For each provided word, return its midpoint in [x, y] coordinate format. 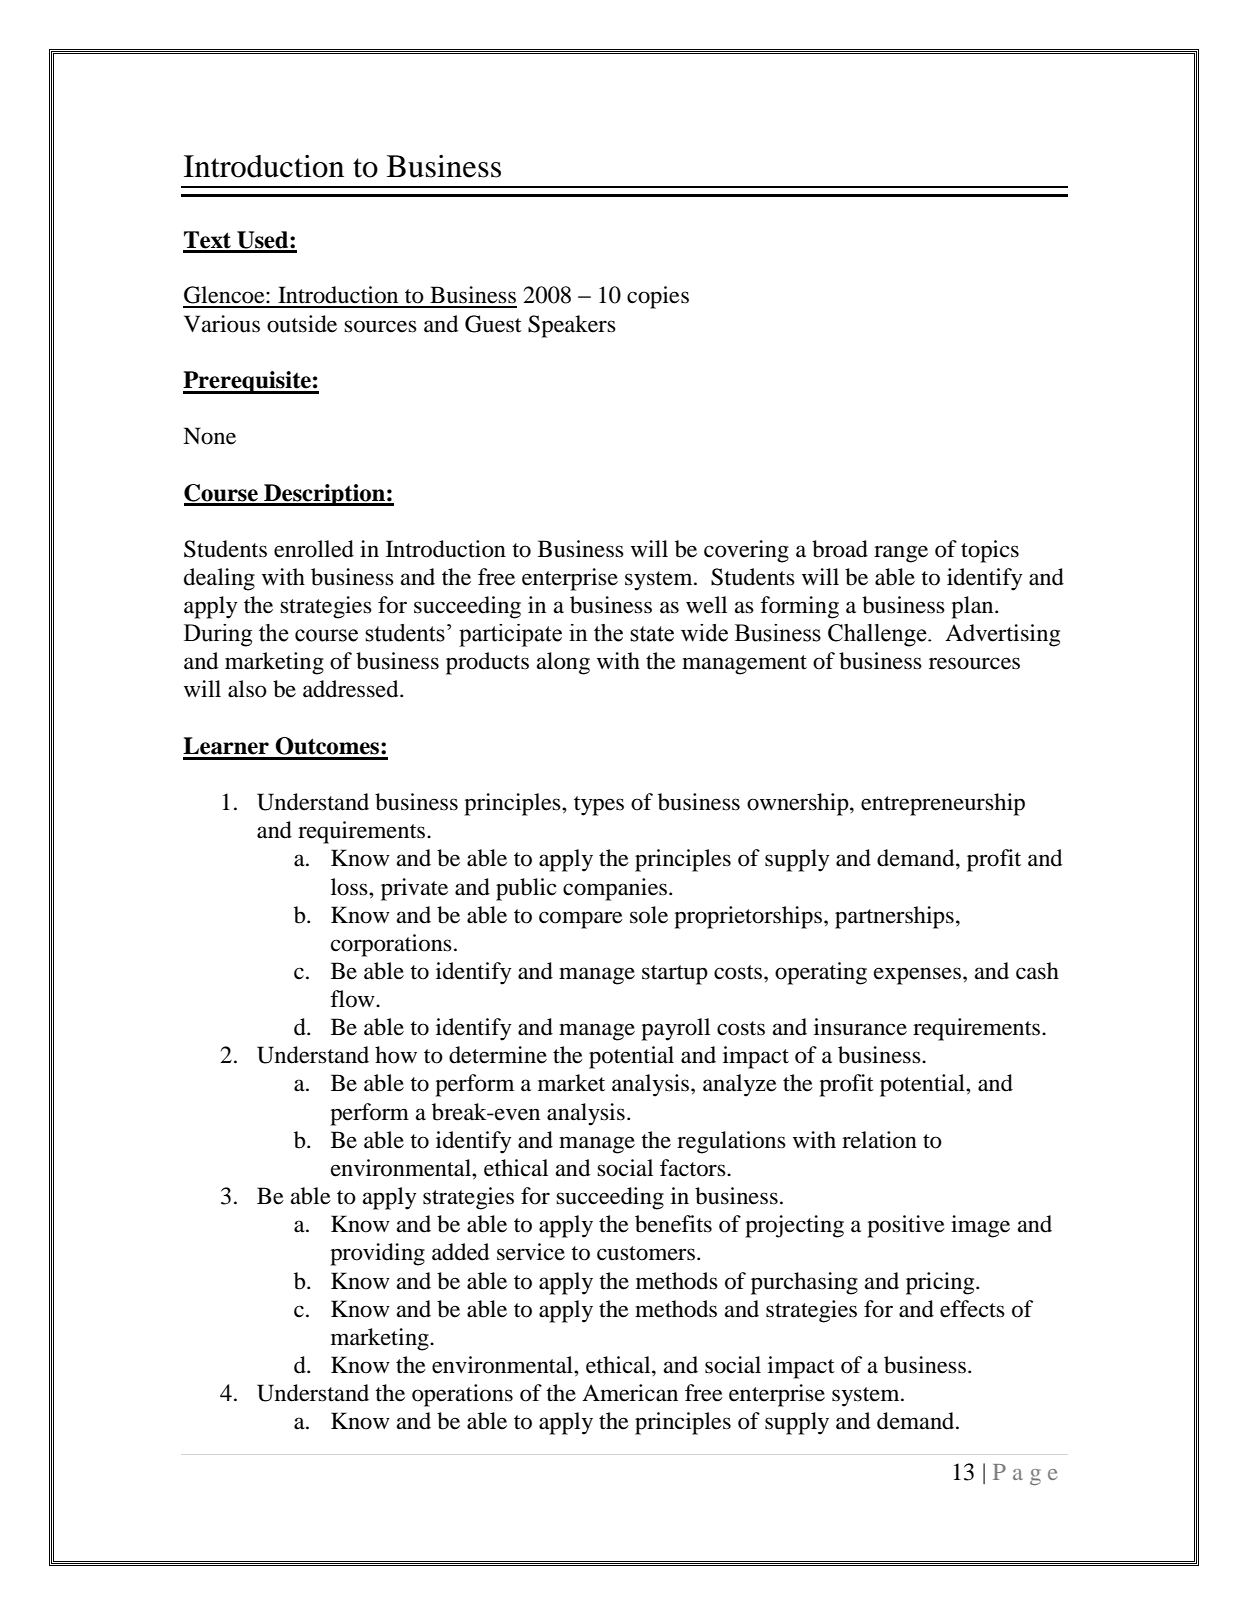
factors [694, 1168]
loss [350, 887]
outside [302, 324]
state [652, 634]
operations [462, 1395]
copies [658, 297]
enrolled [314, 549]
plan [973, 607]
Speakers [572, 326]
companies [615, 889]
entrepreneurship [943, 804]
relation [879, 1140]
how [396, 1055]
